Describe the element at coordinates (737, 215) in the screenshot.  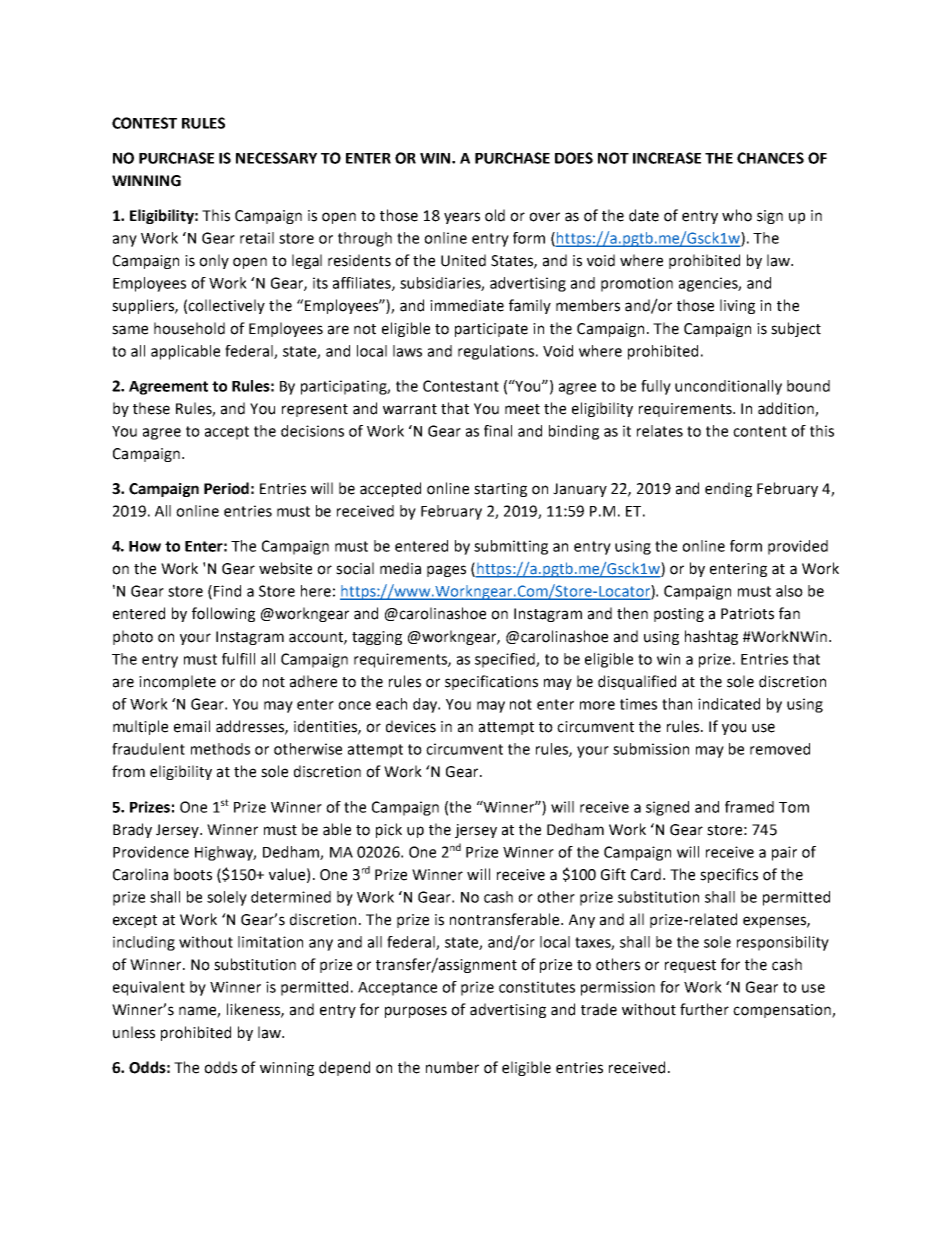
I see `who` at that location.
